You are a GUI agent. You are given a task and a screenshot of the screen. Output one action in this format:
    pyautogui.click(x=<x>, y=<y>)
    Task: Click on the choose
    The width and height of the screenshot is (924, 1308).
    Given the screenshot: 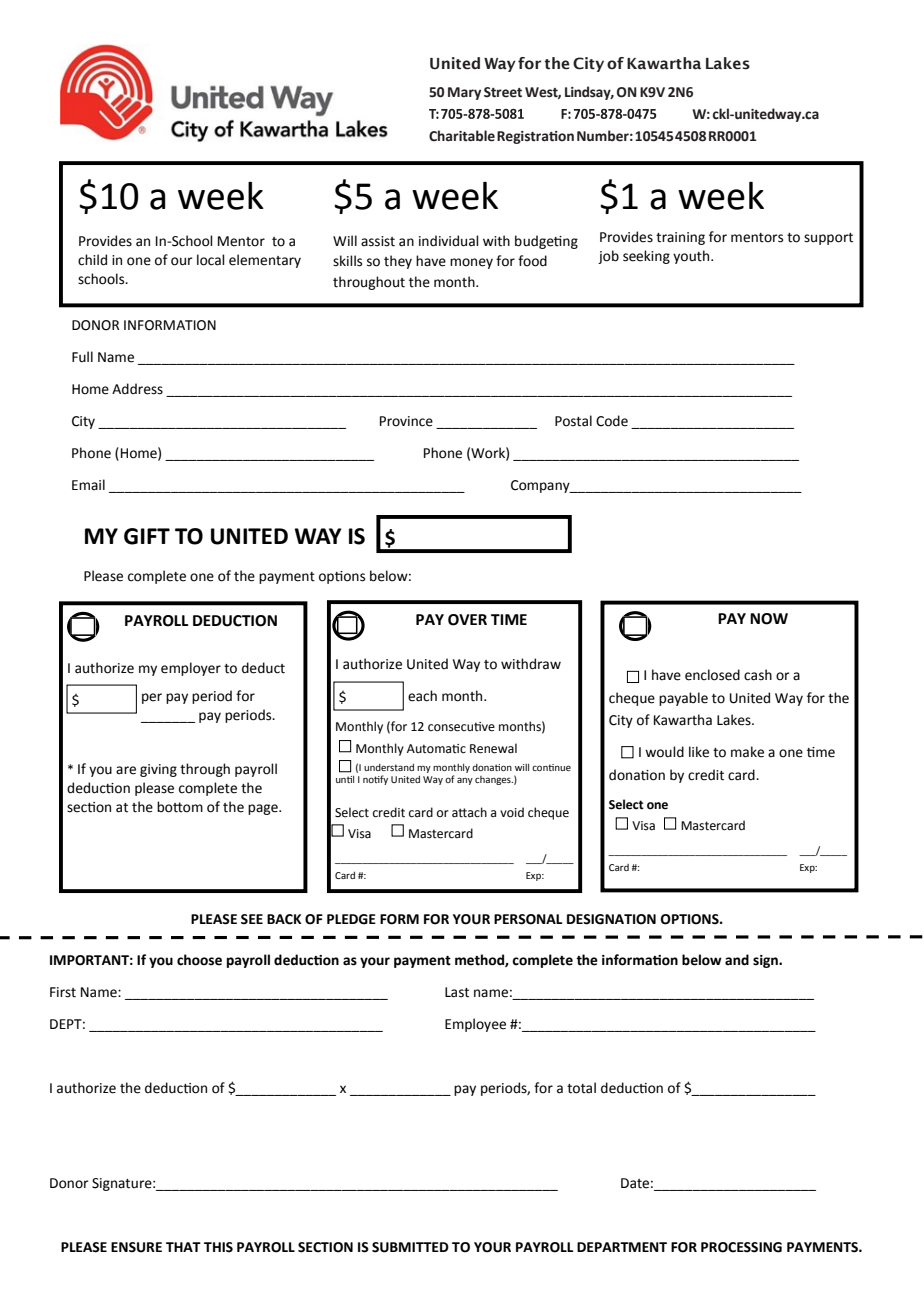 What is the action you would take?
    pyautogui.click(x=199, y=960)
